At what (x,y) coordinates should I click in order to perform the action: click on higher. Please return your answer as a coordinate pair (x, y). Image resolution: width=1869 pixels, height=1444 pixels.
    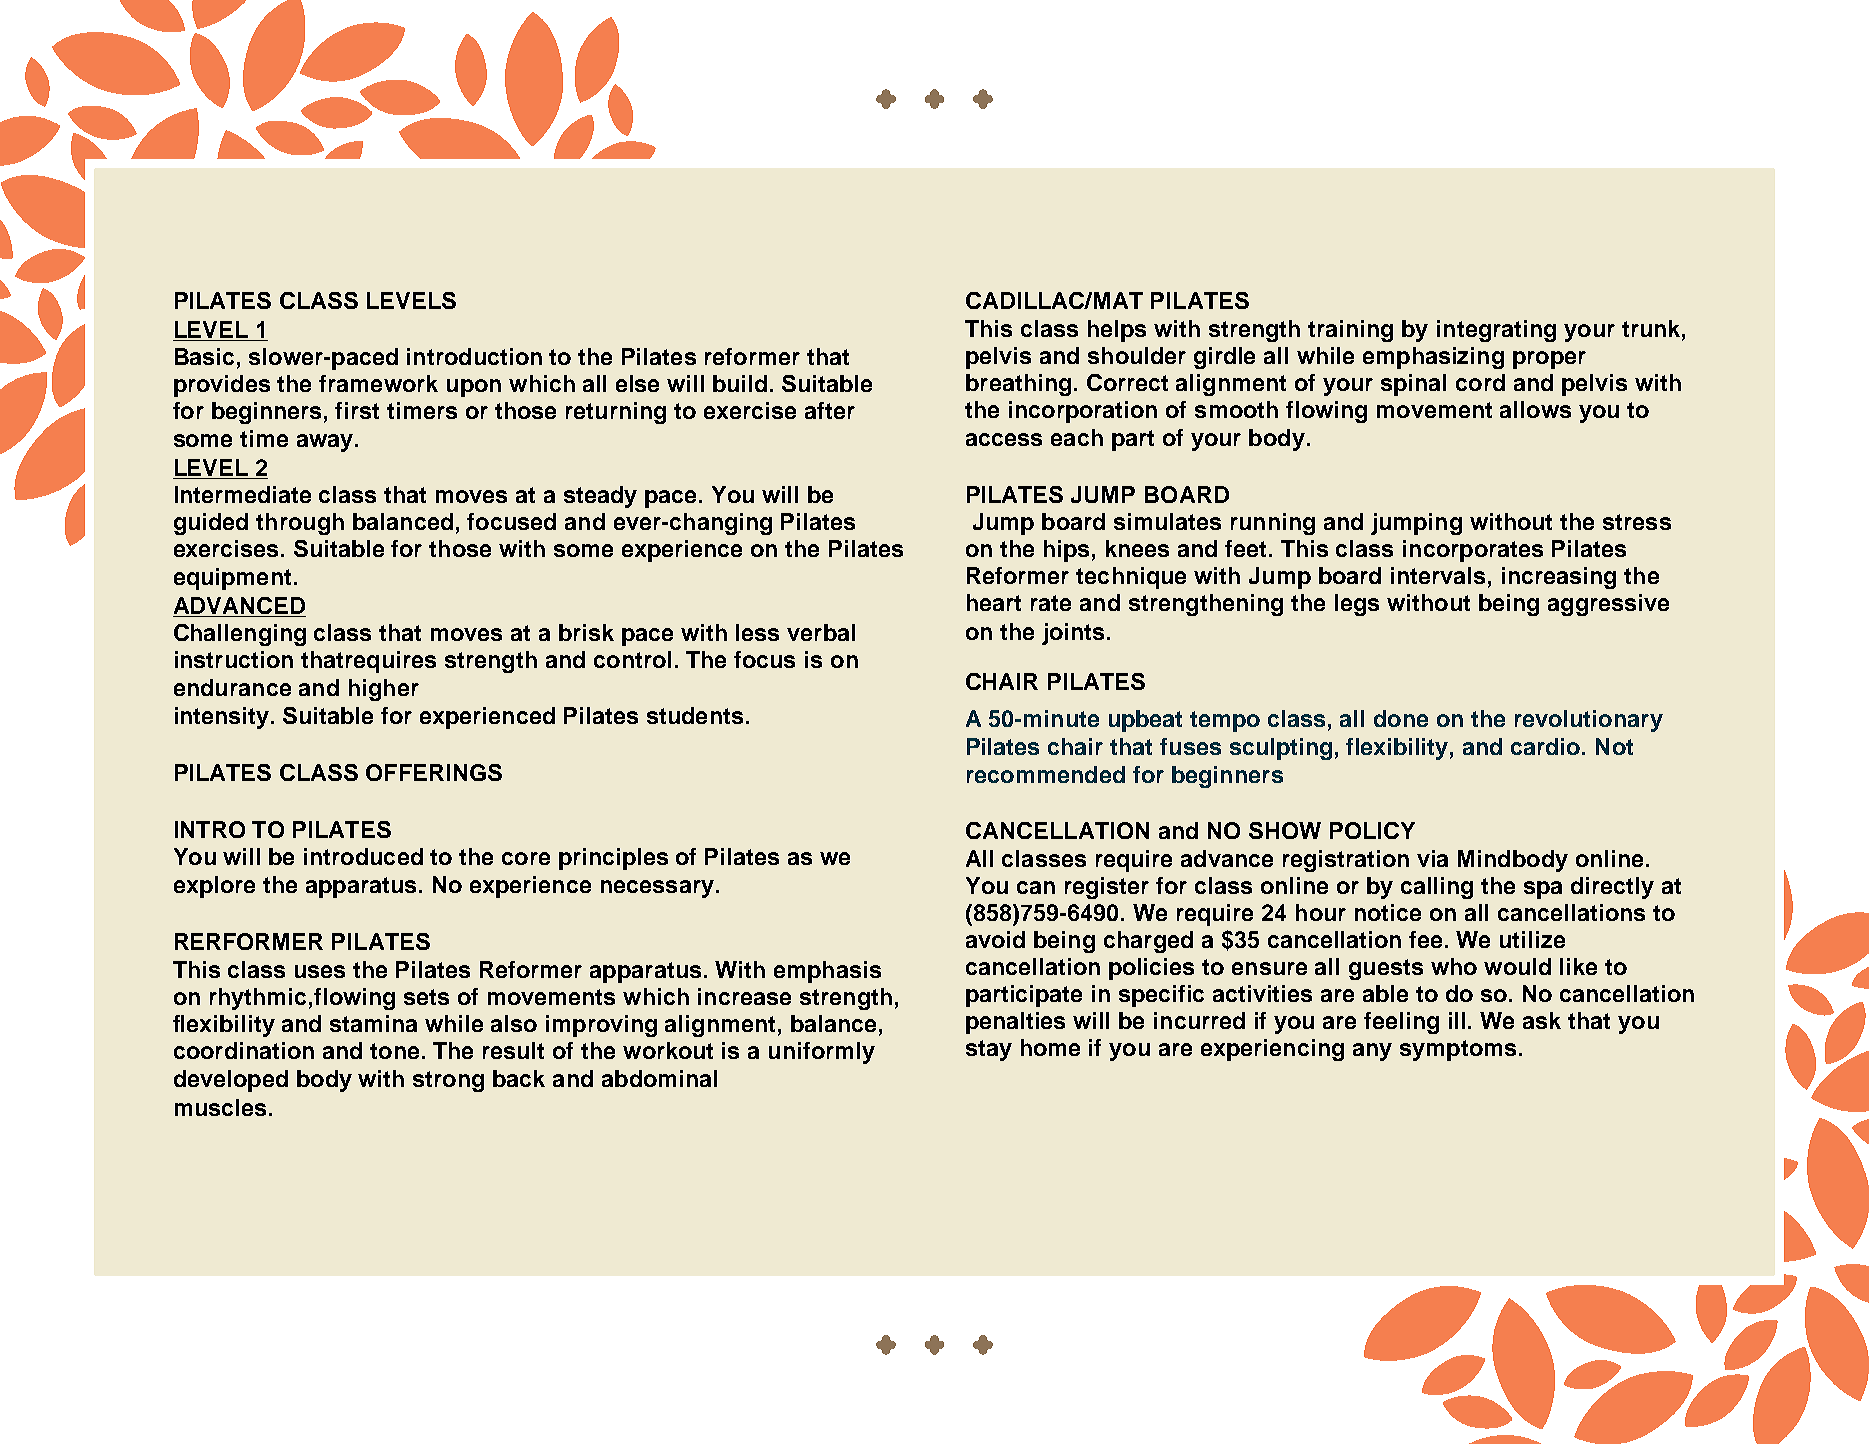
    Looking at the image, I should click on (384, 690).
